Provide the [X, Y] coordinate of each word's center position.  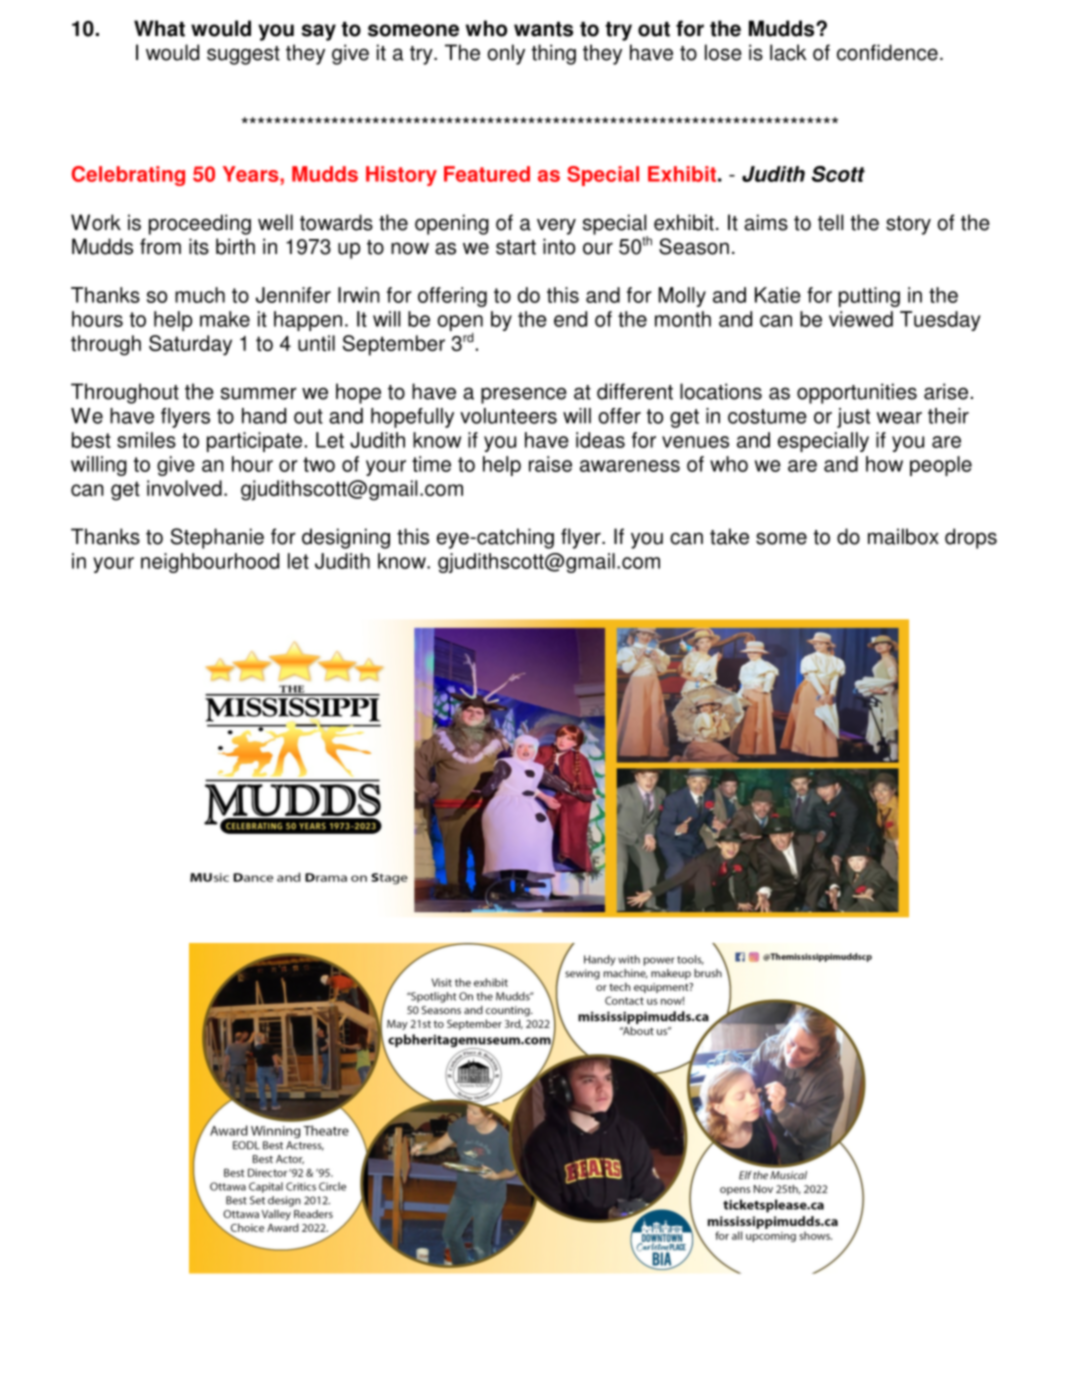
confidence [887, 52]
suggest [243, 55]
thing [553, 54]
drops [971, 538]
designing [346, 538]
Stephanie [217, 538]
